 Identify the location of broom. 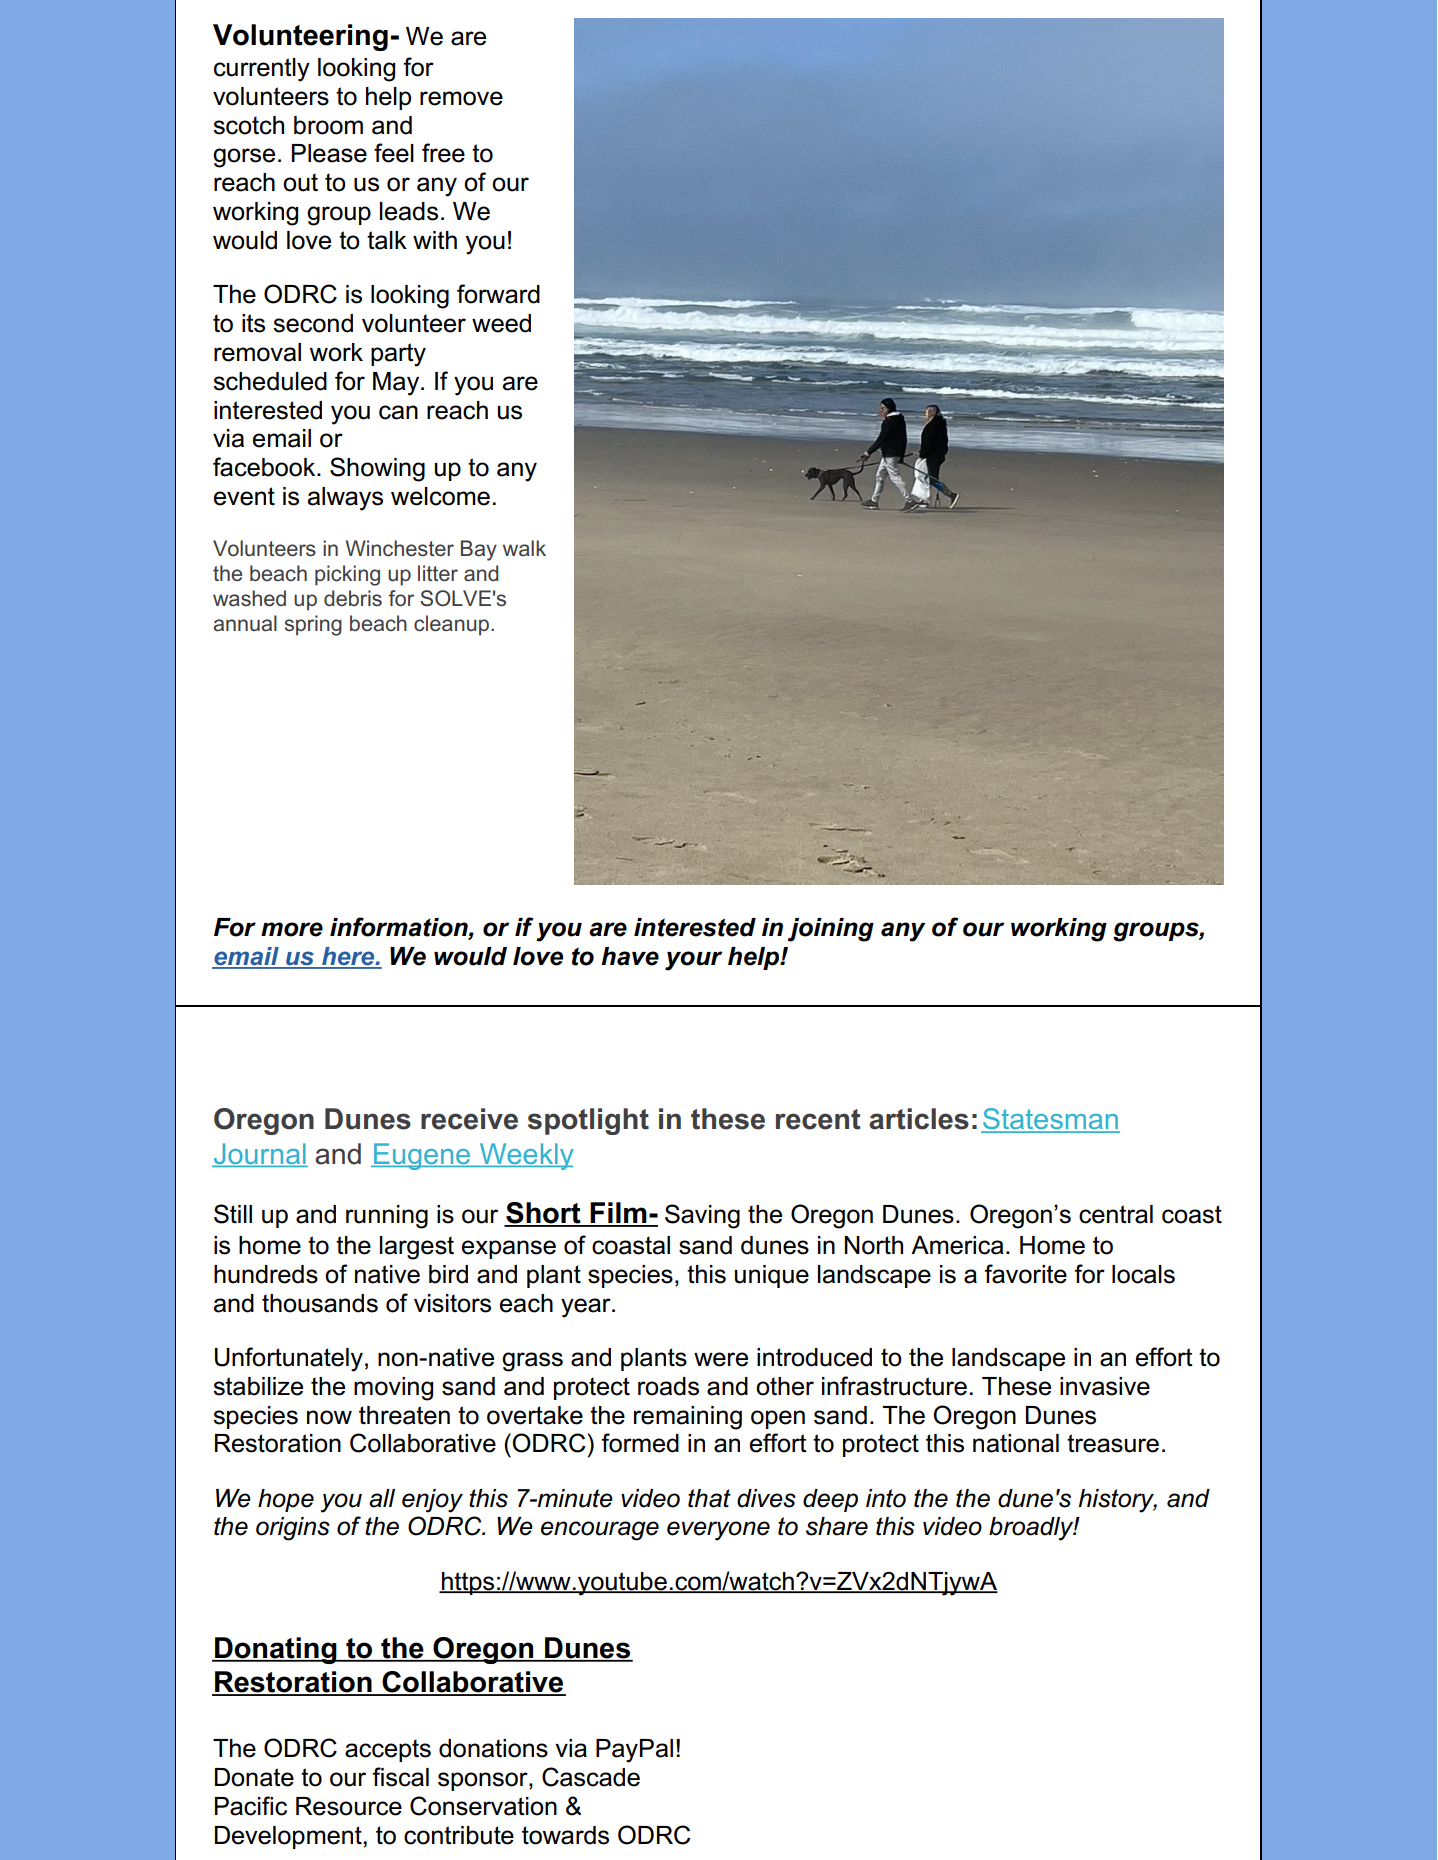
(328, 125).
